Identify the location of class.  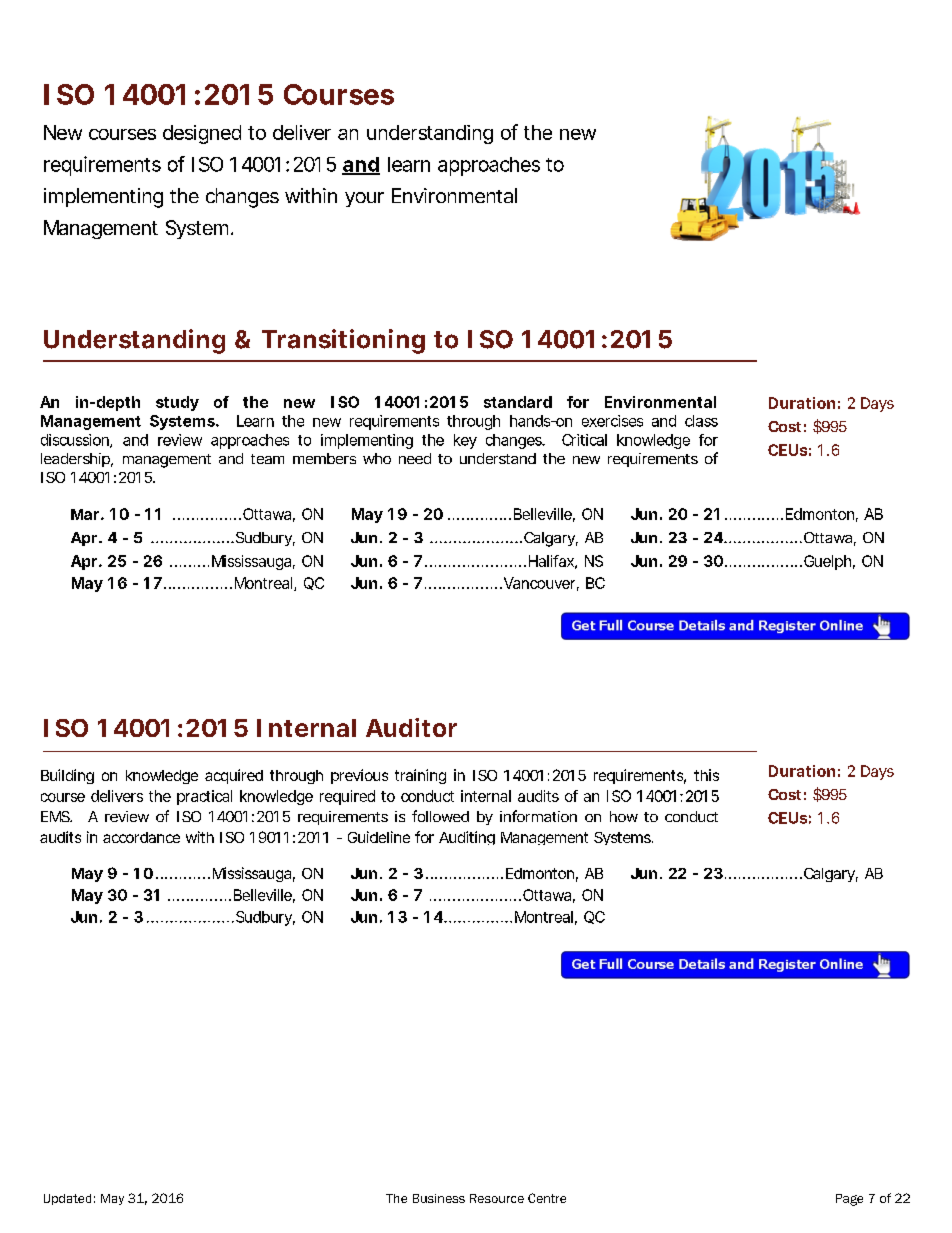
(701, 421).
